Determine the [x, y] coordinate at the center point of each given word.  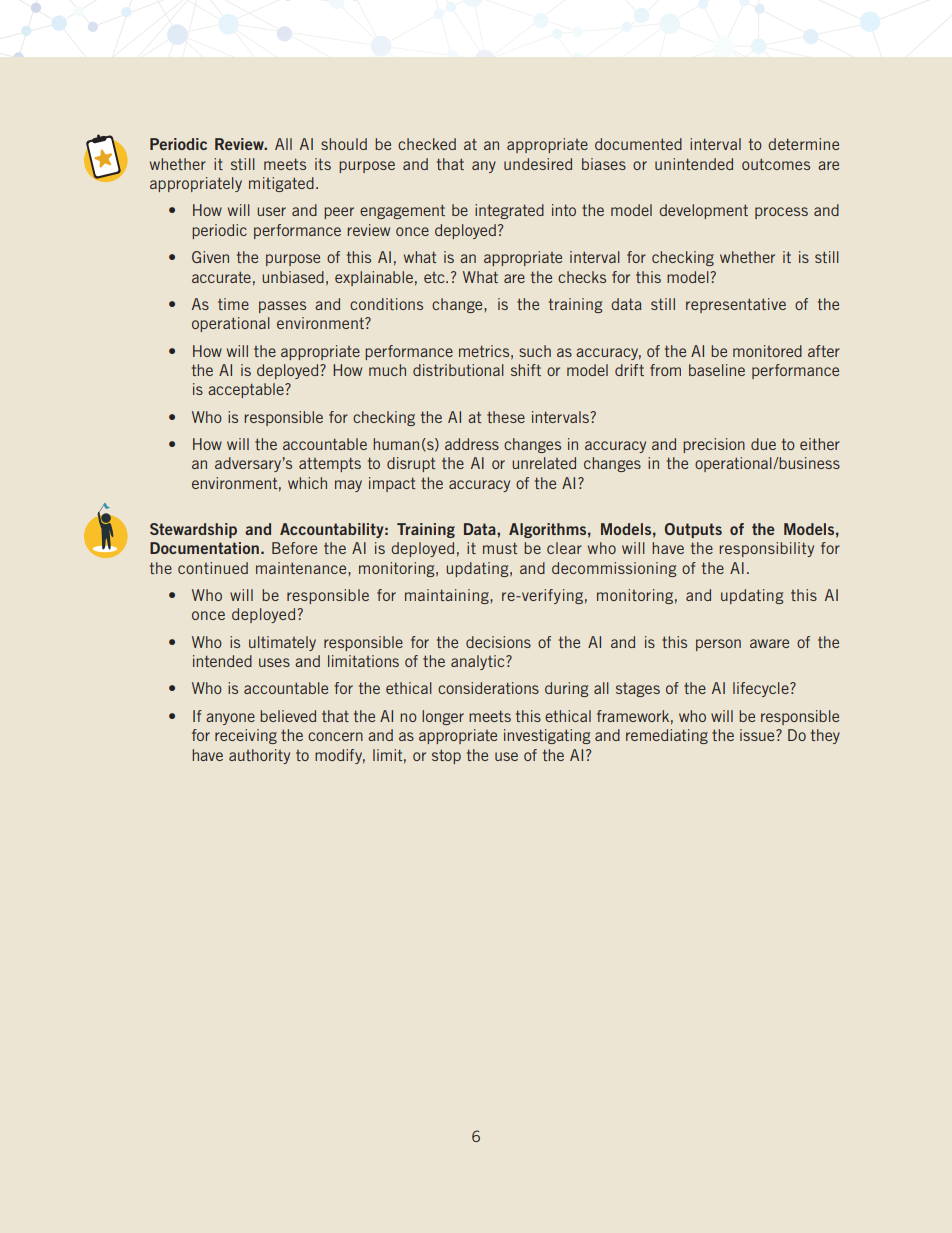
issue [758, 735]
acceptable [247, 390]
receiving [246, 736]
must [500, 548]
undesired [538, 164]
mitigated [281, 184]
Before [294, 548]
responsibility [766, 549]
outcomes [776, 164]
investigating [547, 736]
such [535, 351]
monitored [767, 351]
